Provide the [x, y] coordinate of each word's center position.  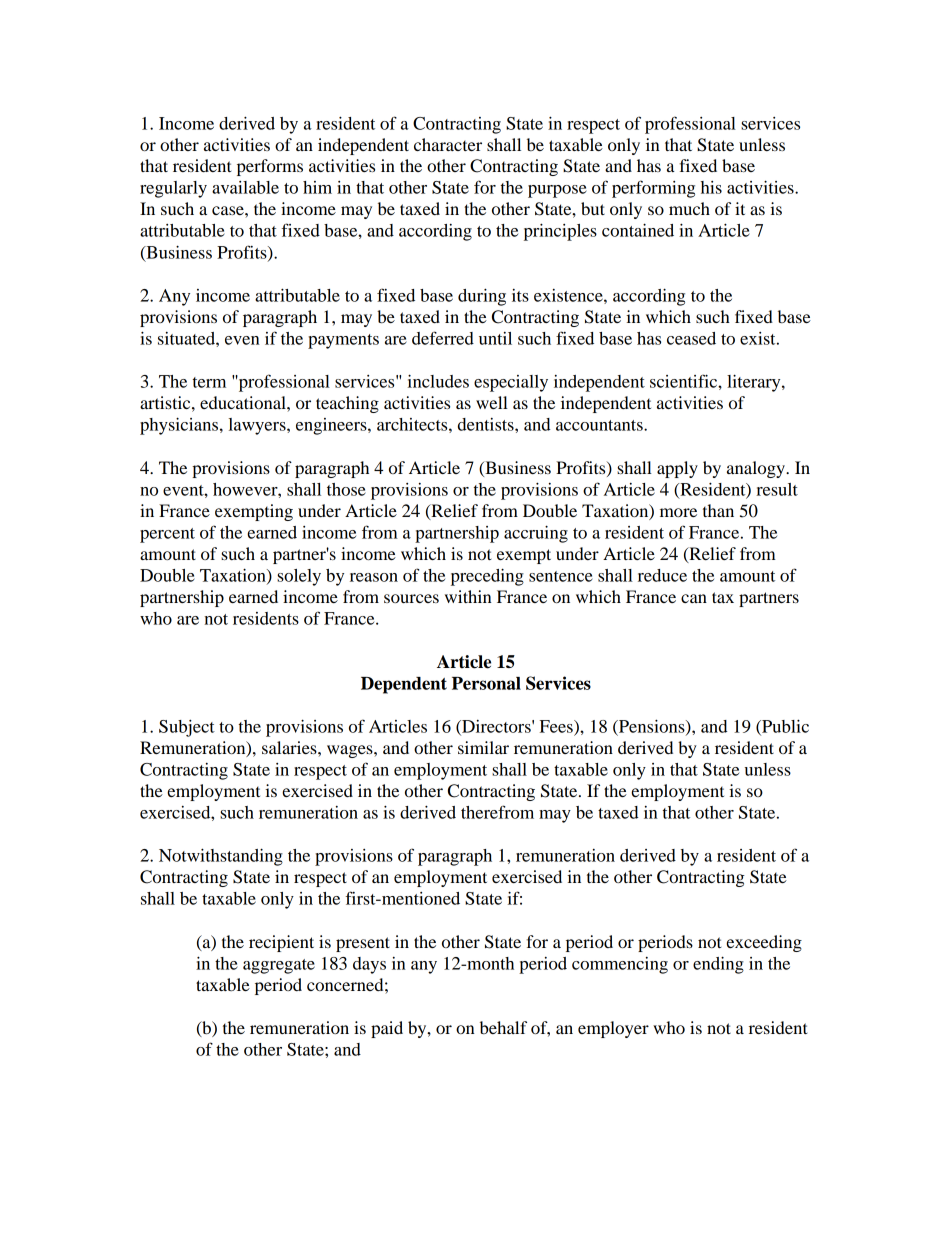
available [245, 187]
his [711, 187]
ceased [691, 338]
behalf [503, 1027]
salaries [290, 747]
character [448, 144]
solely [299, 577]
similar [483, 747]
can [694, 598]
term [209, 382]
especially [511, 383]
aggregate [279, 966]
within [468, 596]
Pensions [652, 727]
